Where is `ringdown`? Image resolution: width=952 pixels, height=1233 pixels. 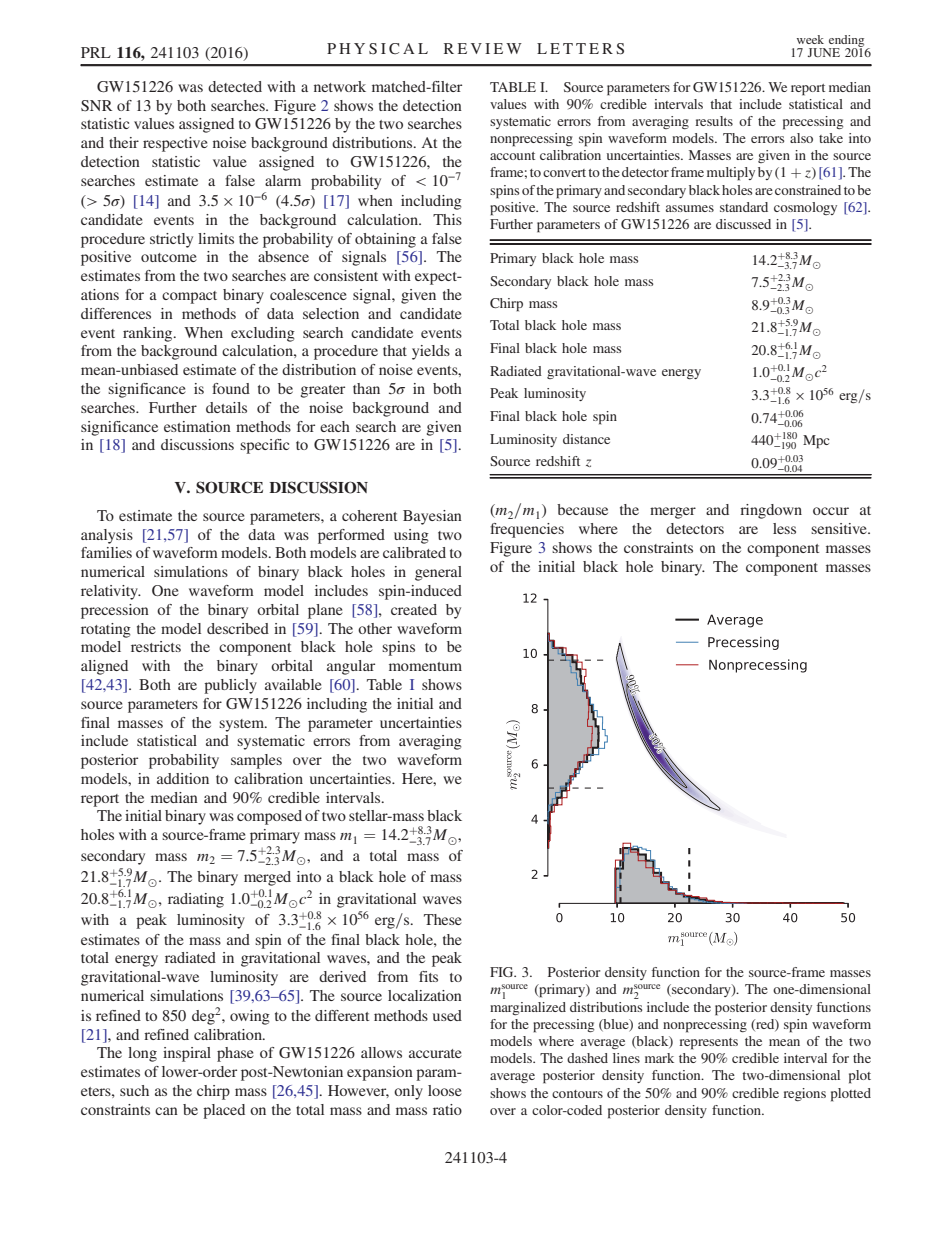 ringdown is located at coordinates (771, 511).
